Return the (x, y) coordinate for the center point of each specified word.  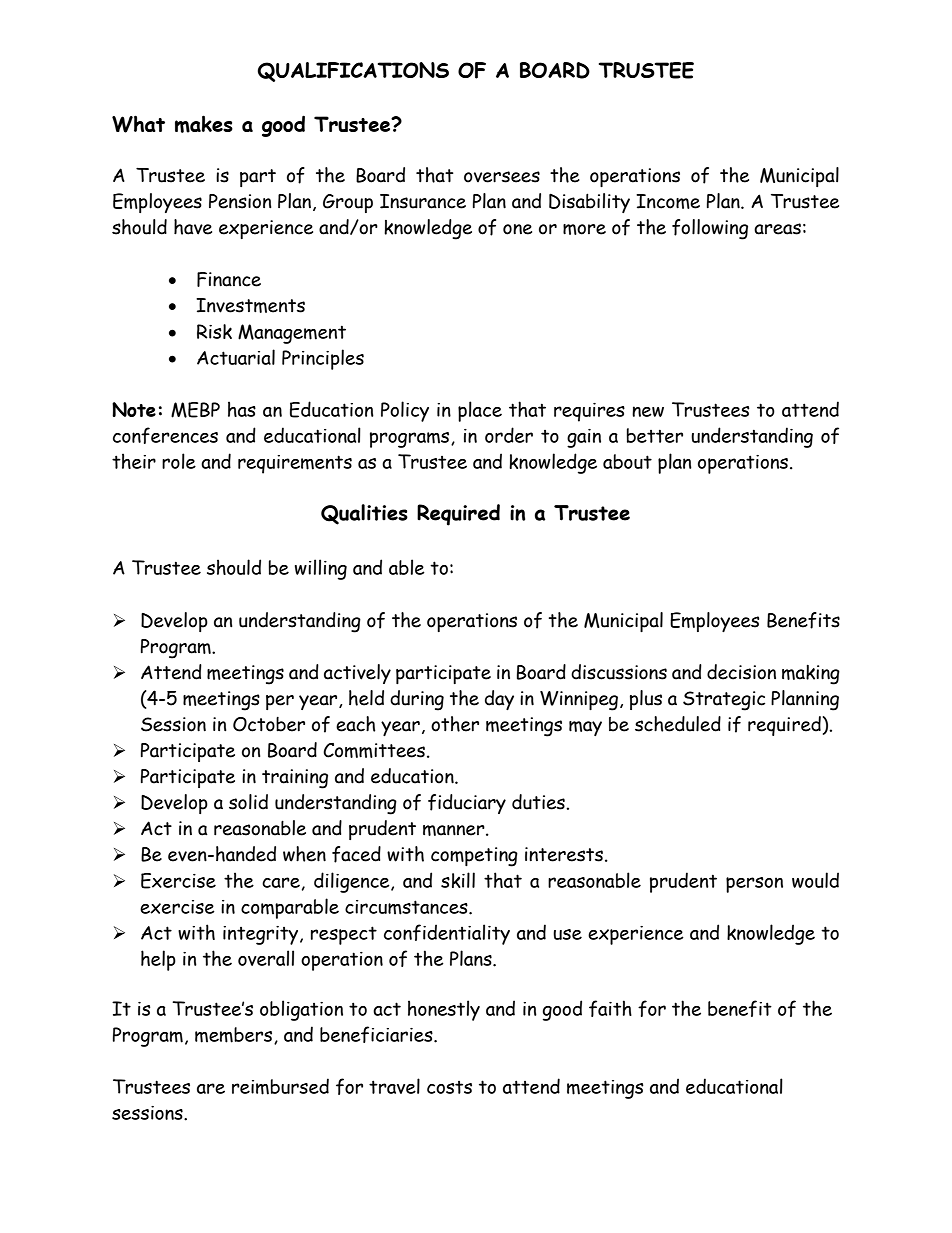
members (233, 1035)
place (480, 411)
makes (204, 124)
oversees (502, 177)
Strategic (724, 701)
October (269, 724)
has (242, 409)
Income (668, 201)
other (455, 724)
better (655, 435)
